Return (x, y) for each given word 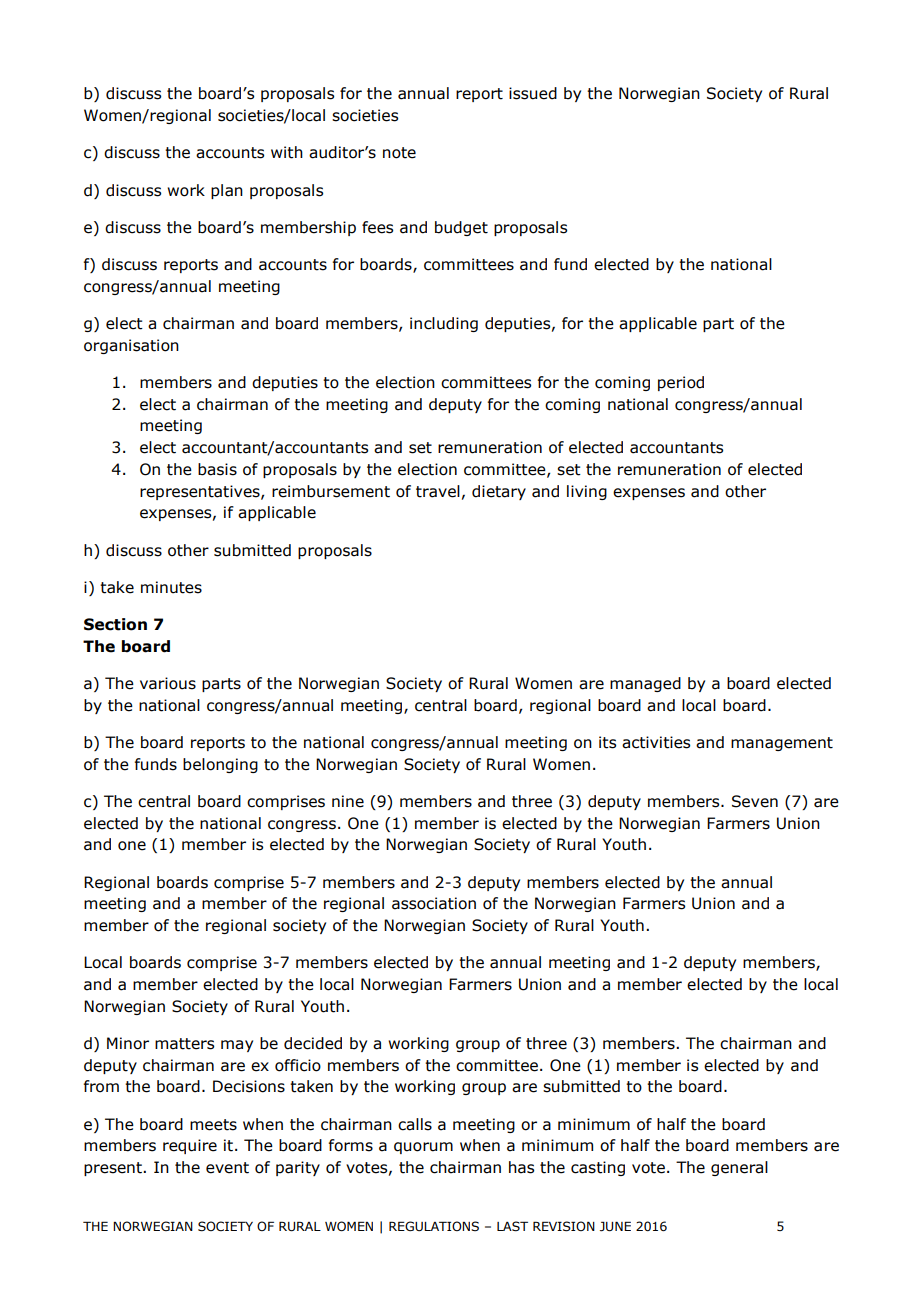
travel (438, 491)
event (227, 1168)
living (587, 492)
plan (227, 191)
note (399, 153)
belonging (220, 765)
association (434, 903)
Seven (755, 801)
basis (217, 469)
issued (533, 93)
